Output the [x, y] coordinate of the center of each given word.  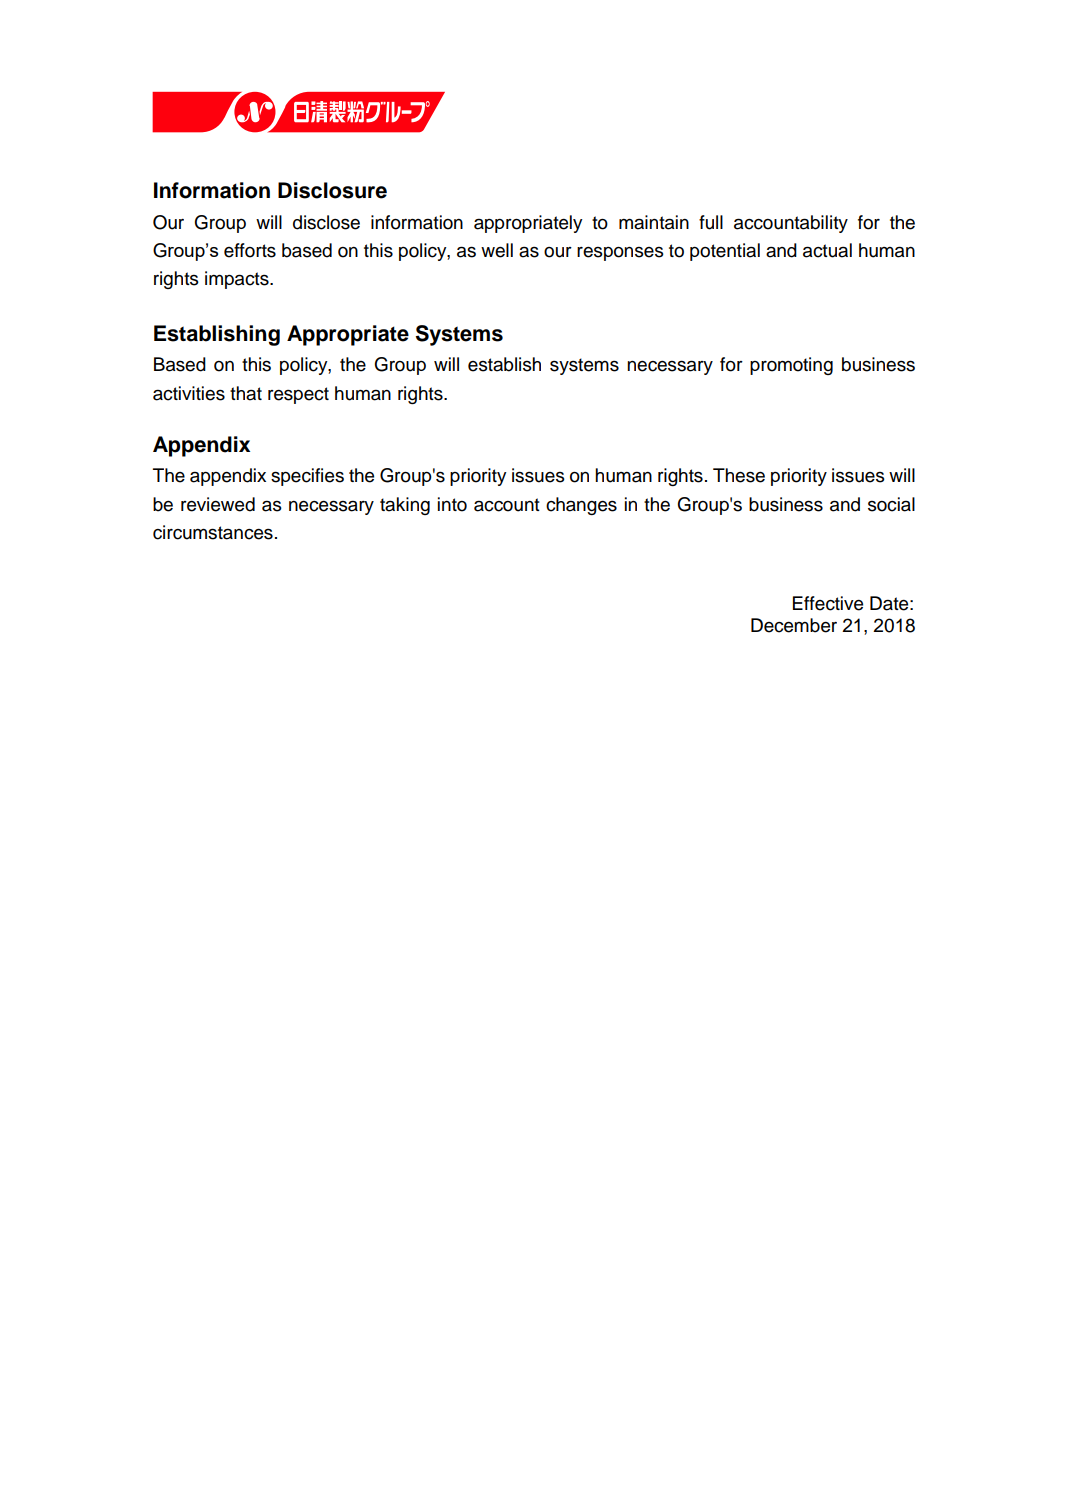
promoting [791, 366]
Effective [828, 603]
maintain [654, 222]
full [711, 222]
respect [298, 395]
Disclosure [332, 190]
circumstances [213, 532]
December [794, 625]
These [739, 475]
